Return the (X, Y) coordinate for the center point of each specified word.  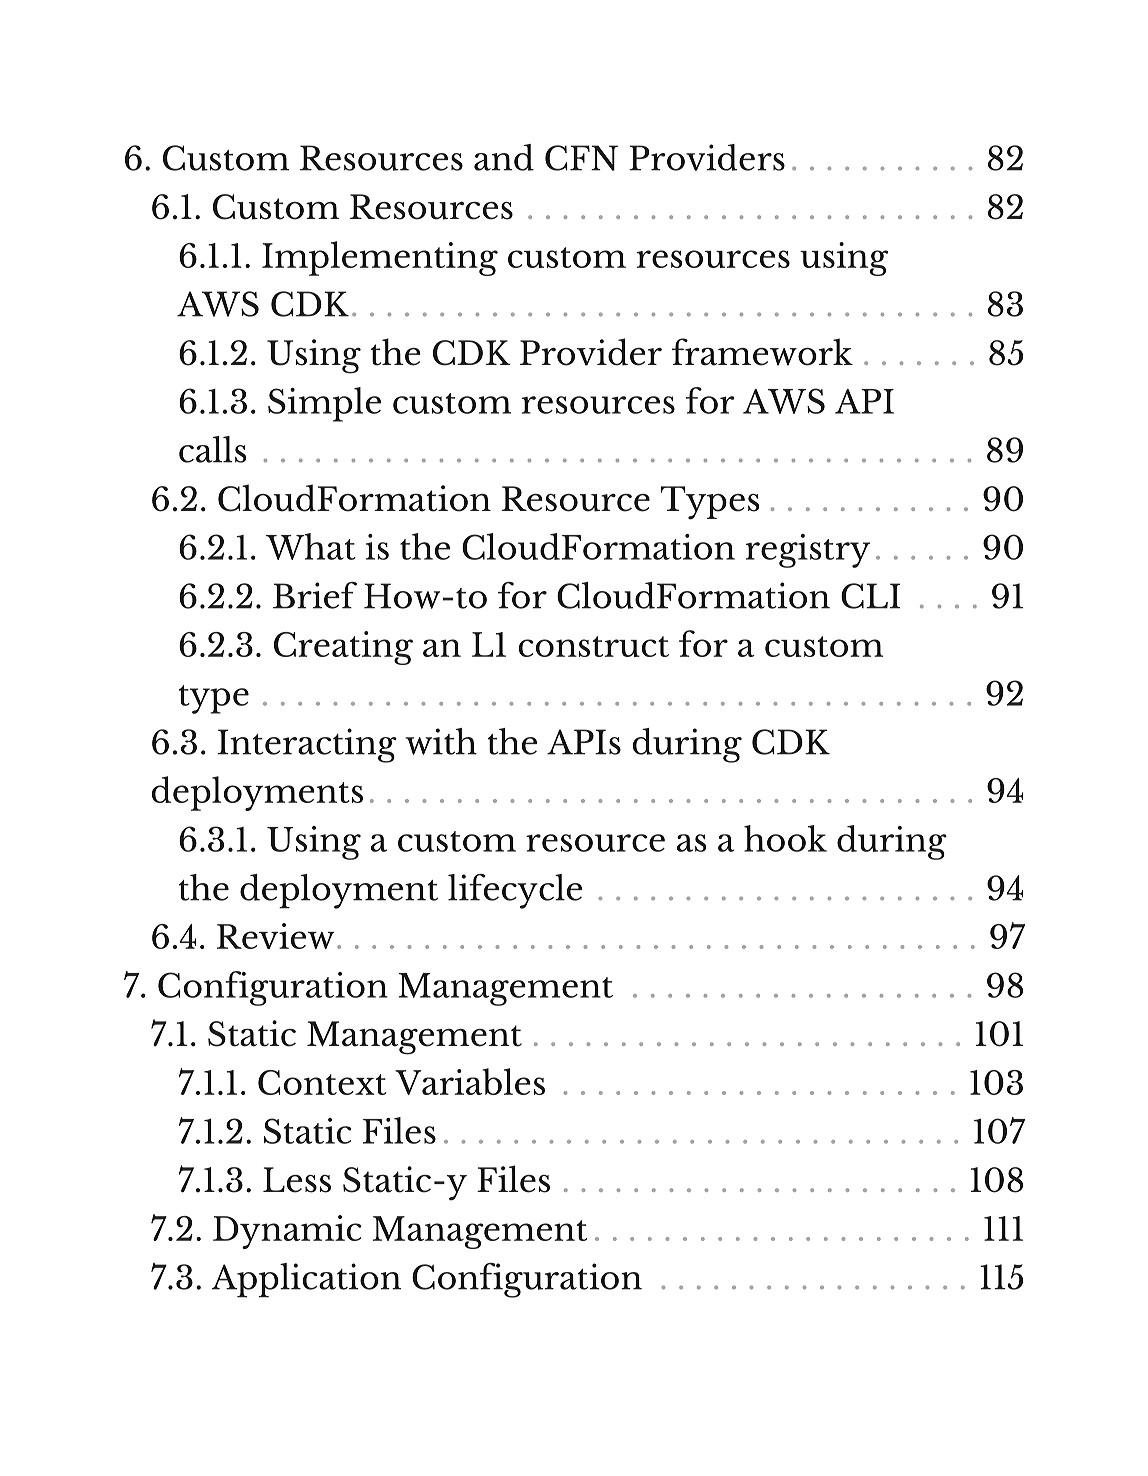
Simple (324, 404)
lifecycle (515, 891)
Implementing (380, 258)
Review (276, 936)
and (504, 157)
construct (594, 646)
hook (785, 838)
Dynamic (287, 1232)
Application (306, 1280)
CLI (870, 596)
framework (762, 352)
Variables (470, 1081)
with (441, 741)
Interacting (307, 745)
